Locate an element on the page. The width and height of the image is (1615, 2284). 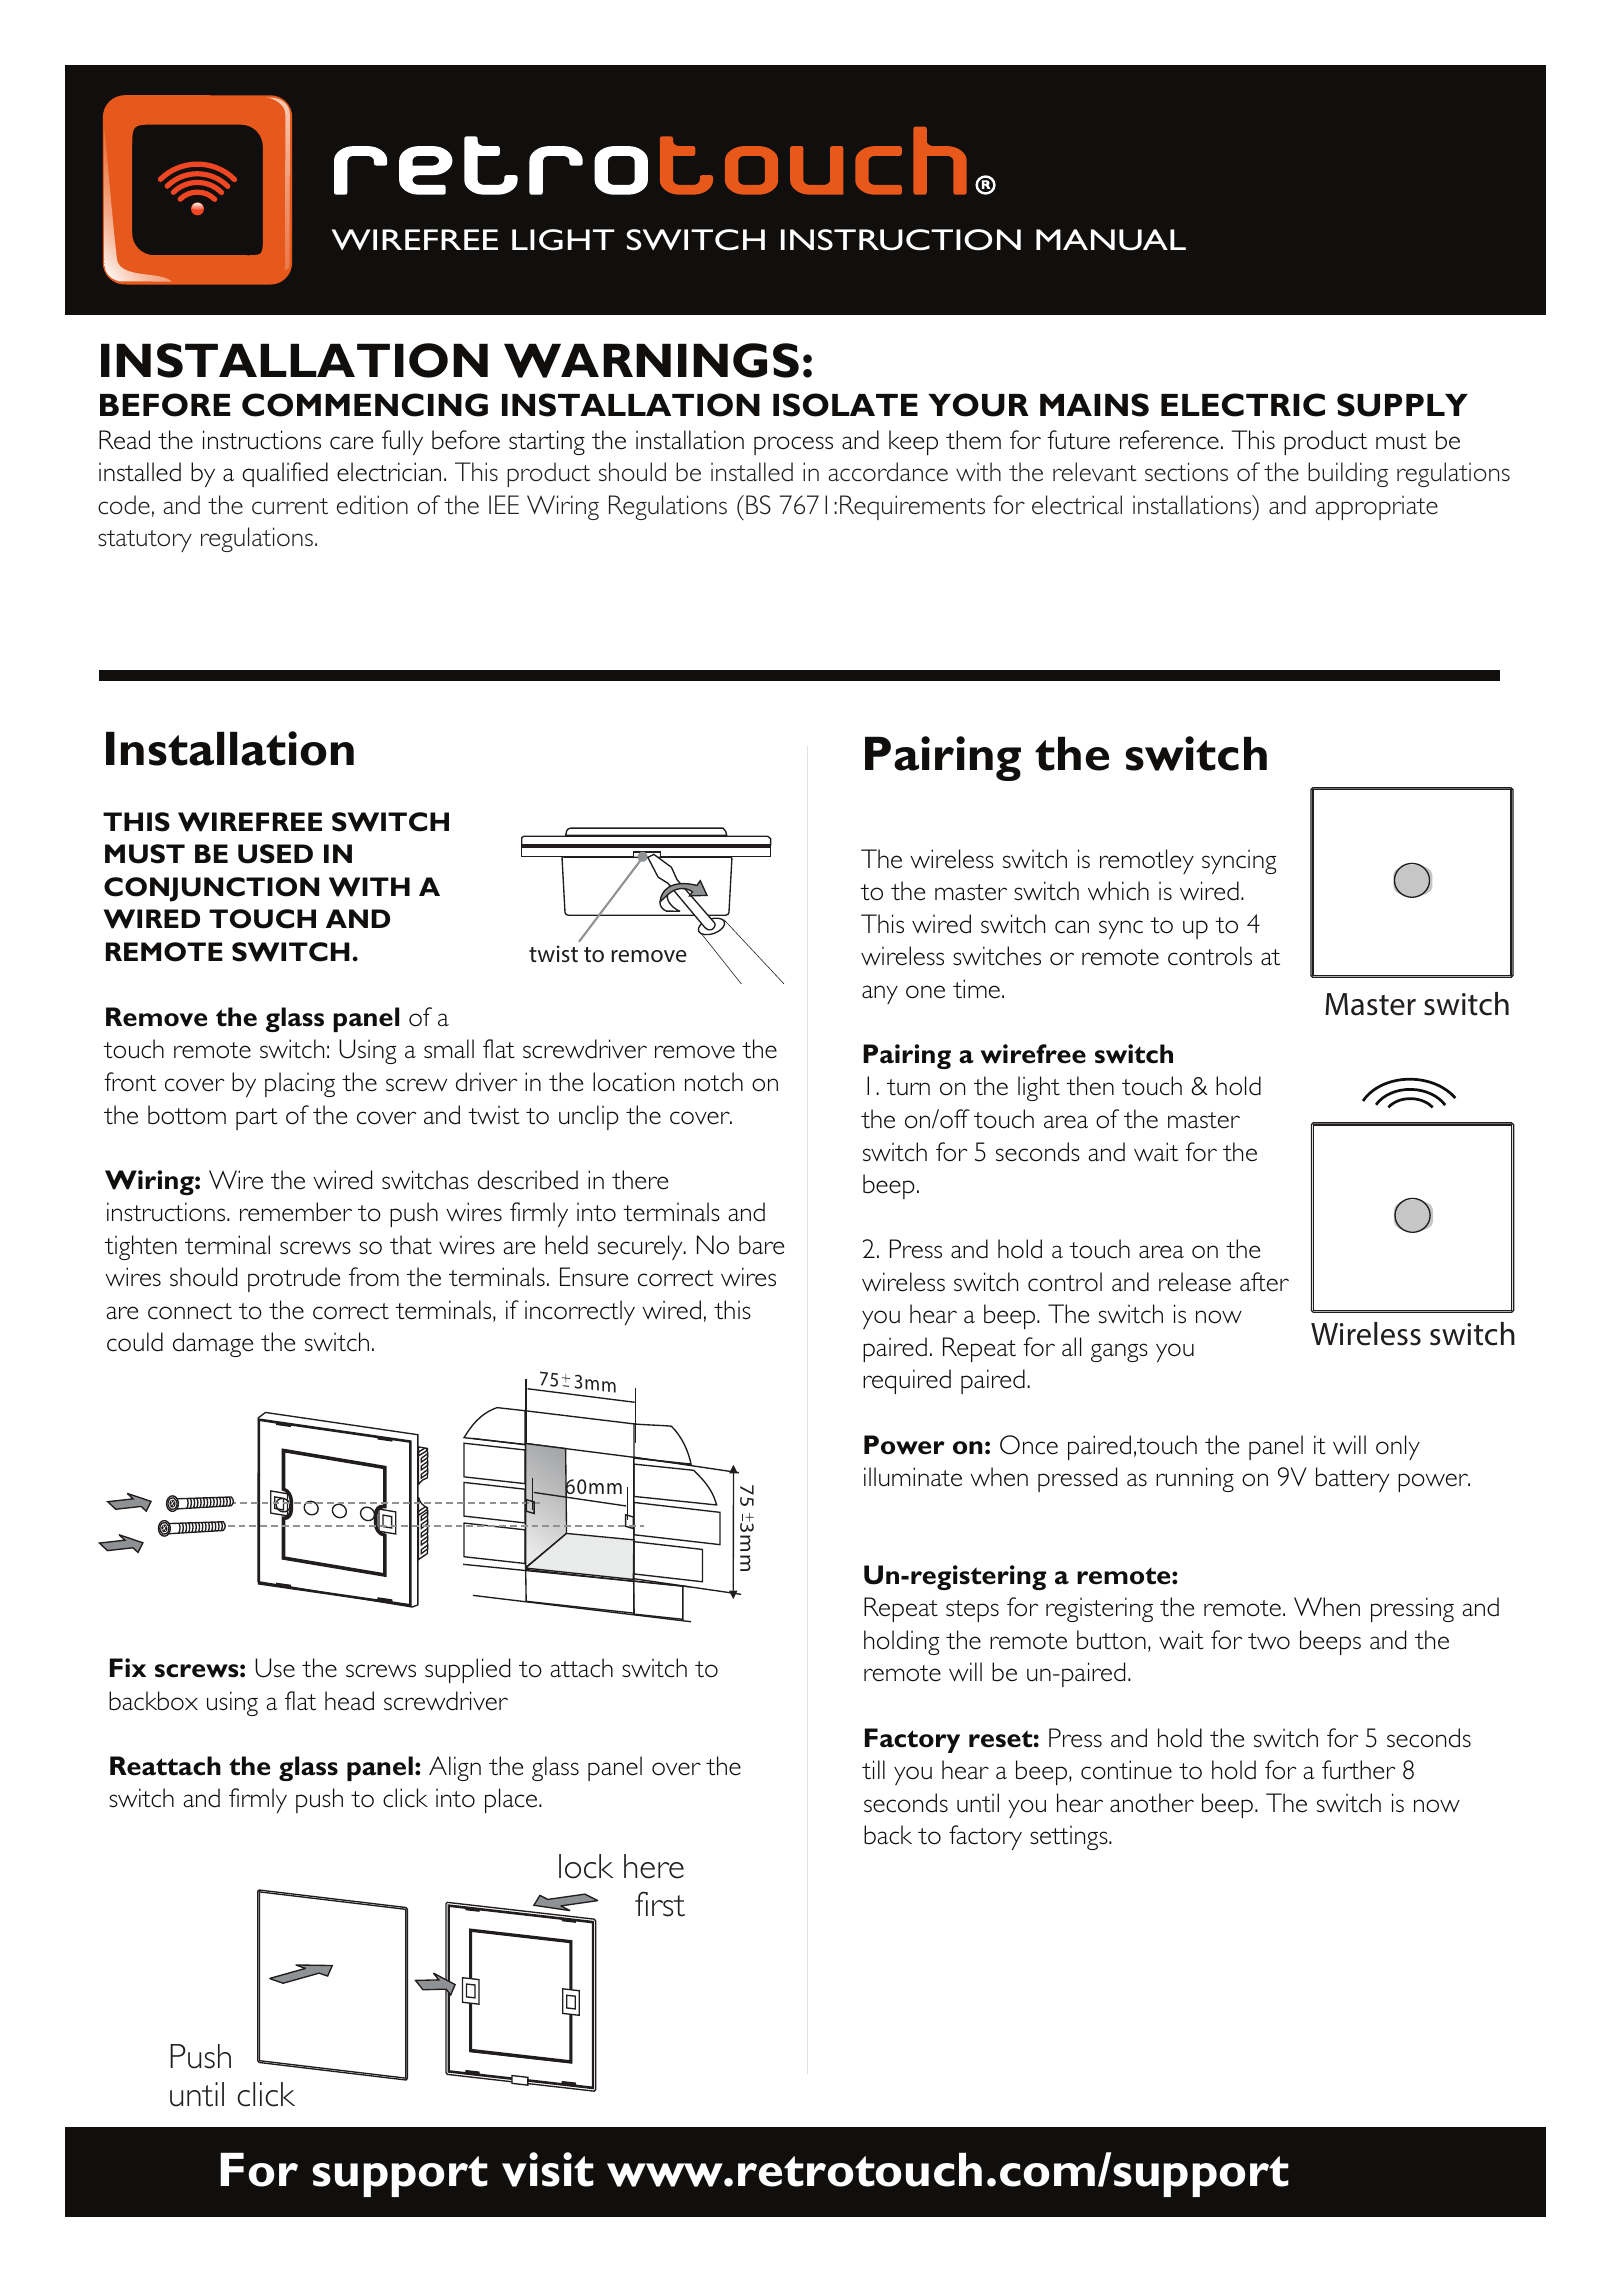
bare is located at coordinates (761, 1245).
